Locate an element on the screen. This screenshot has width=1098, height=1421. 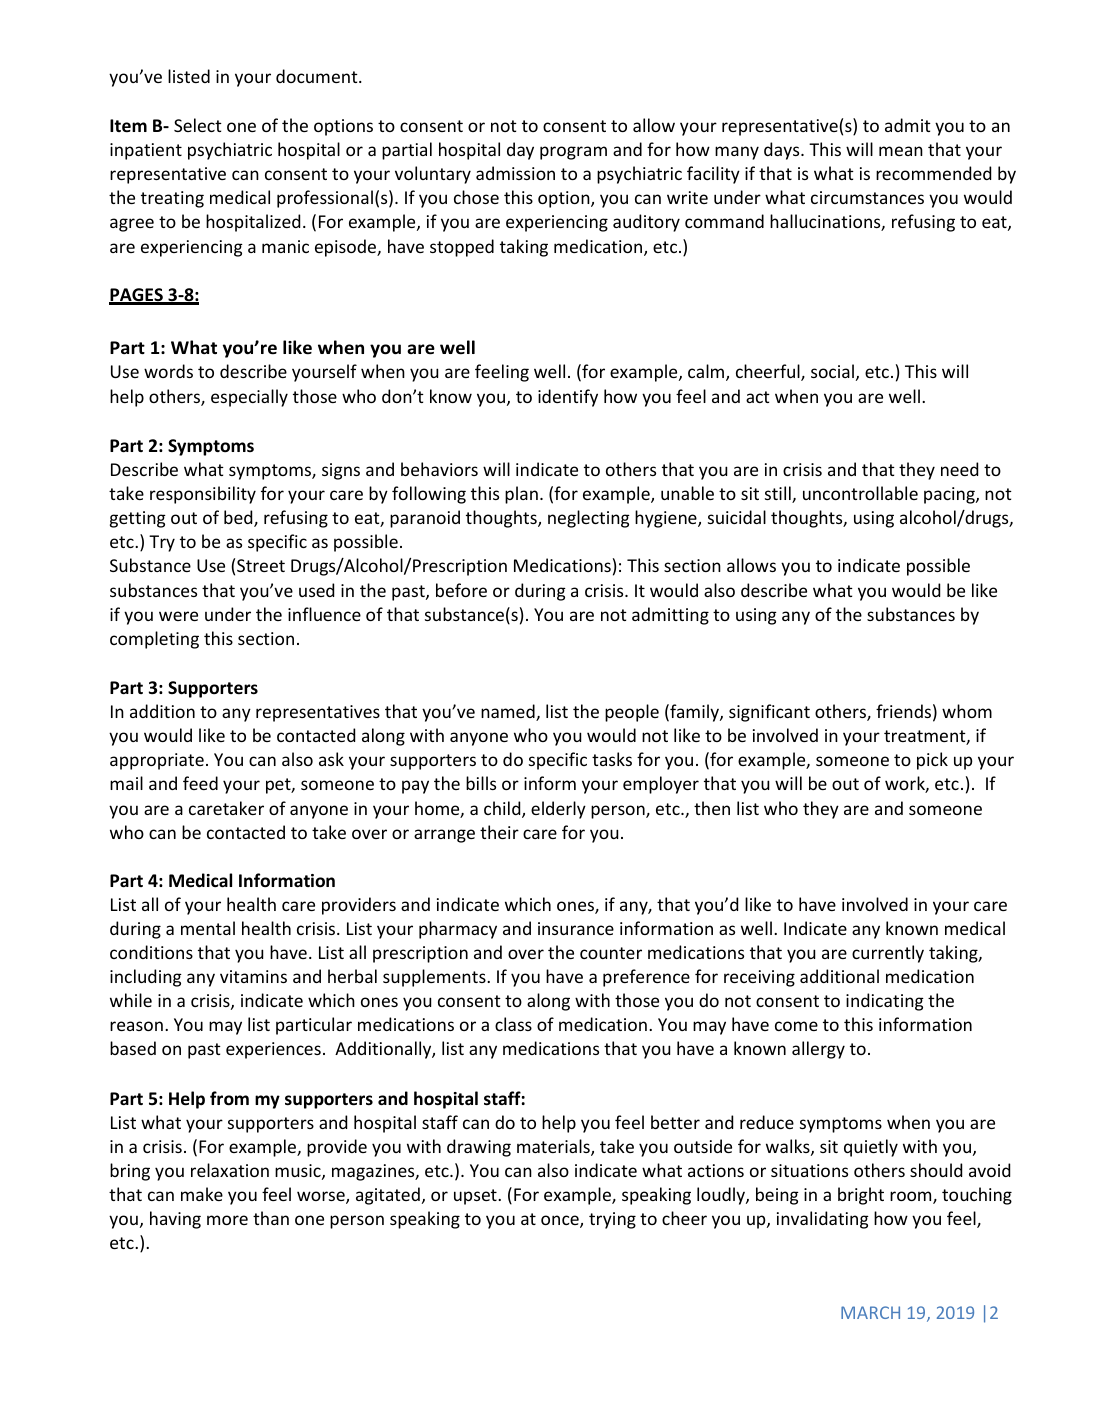
completing is located at coordinates (154, 640).
